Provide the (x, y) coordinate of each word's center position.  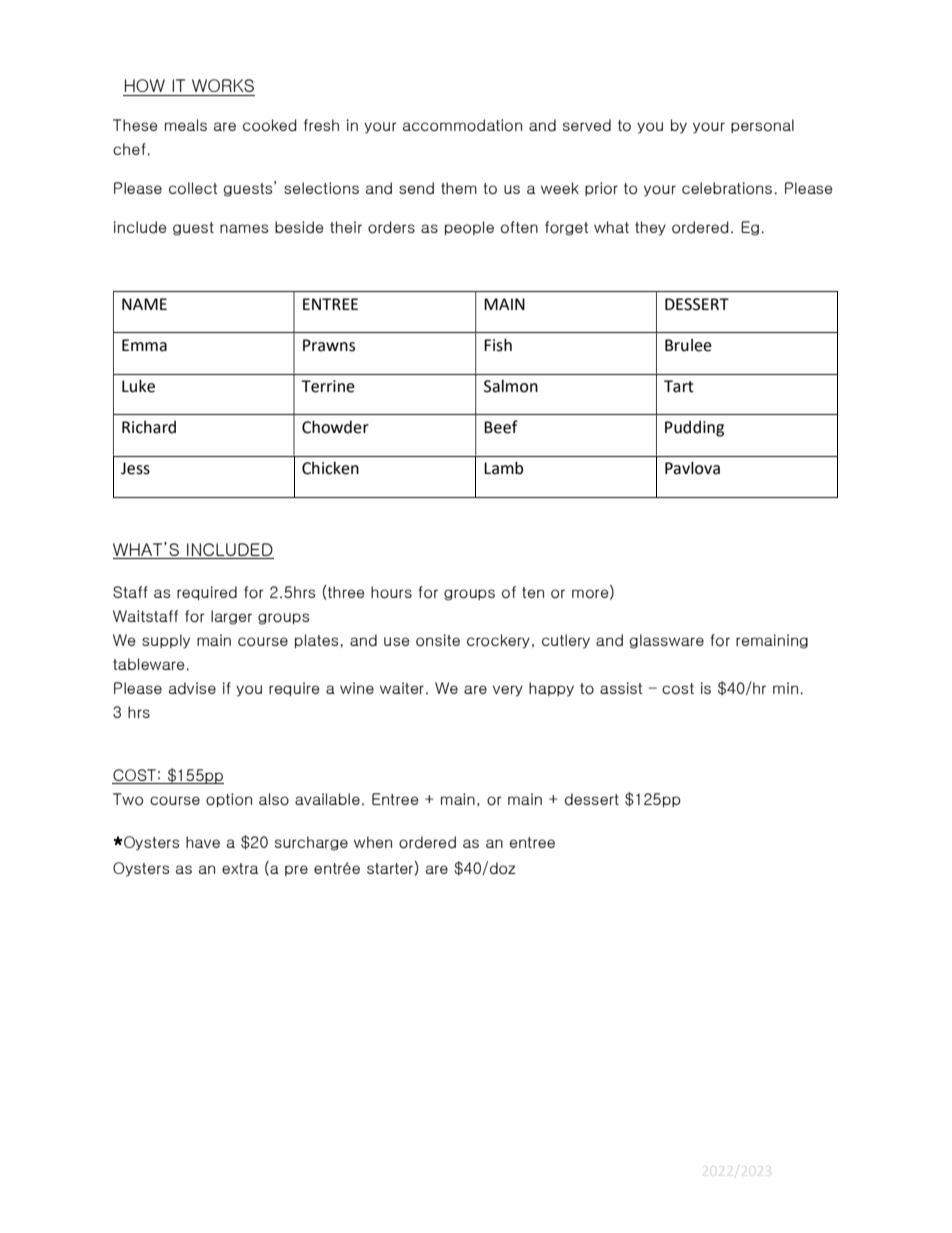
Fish (498, 345)
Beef (501, 427)
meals (186, 125)
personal (762, 126)
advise (192, 688)
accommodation (462, 125)
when (373, 842)
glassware (667, 641)
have (203, 842)
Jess (135, 468)
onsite (438, 640)
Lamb (503, 468)
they (650, 228)
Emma (144, 345)
